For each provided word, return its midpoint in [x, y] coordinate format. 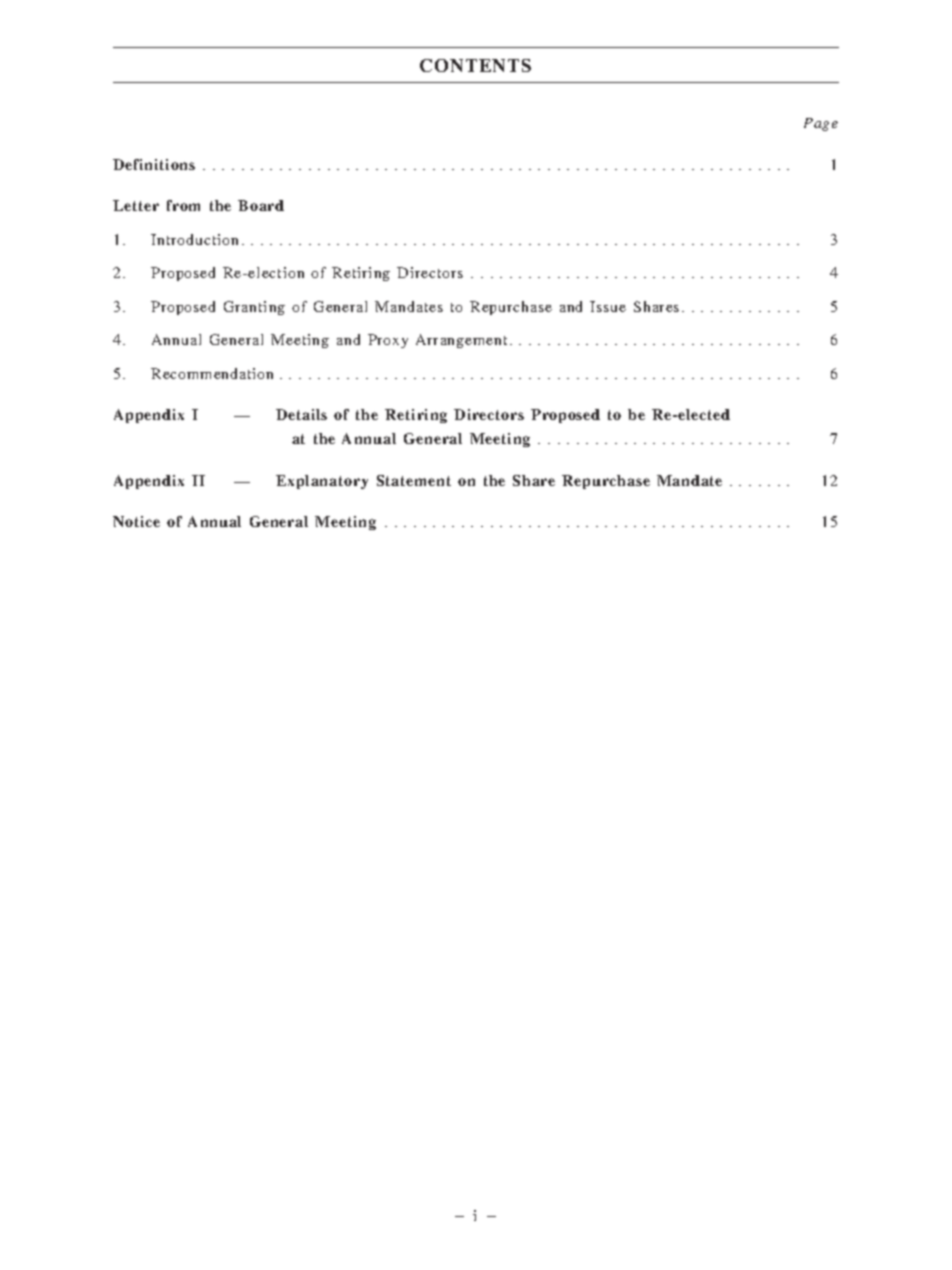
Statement [414, 480]
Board [261, 205]
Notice [136, 521]
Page [821, 124]
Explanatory [322, 482]
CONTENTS [475, 65]
